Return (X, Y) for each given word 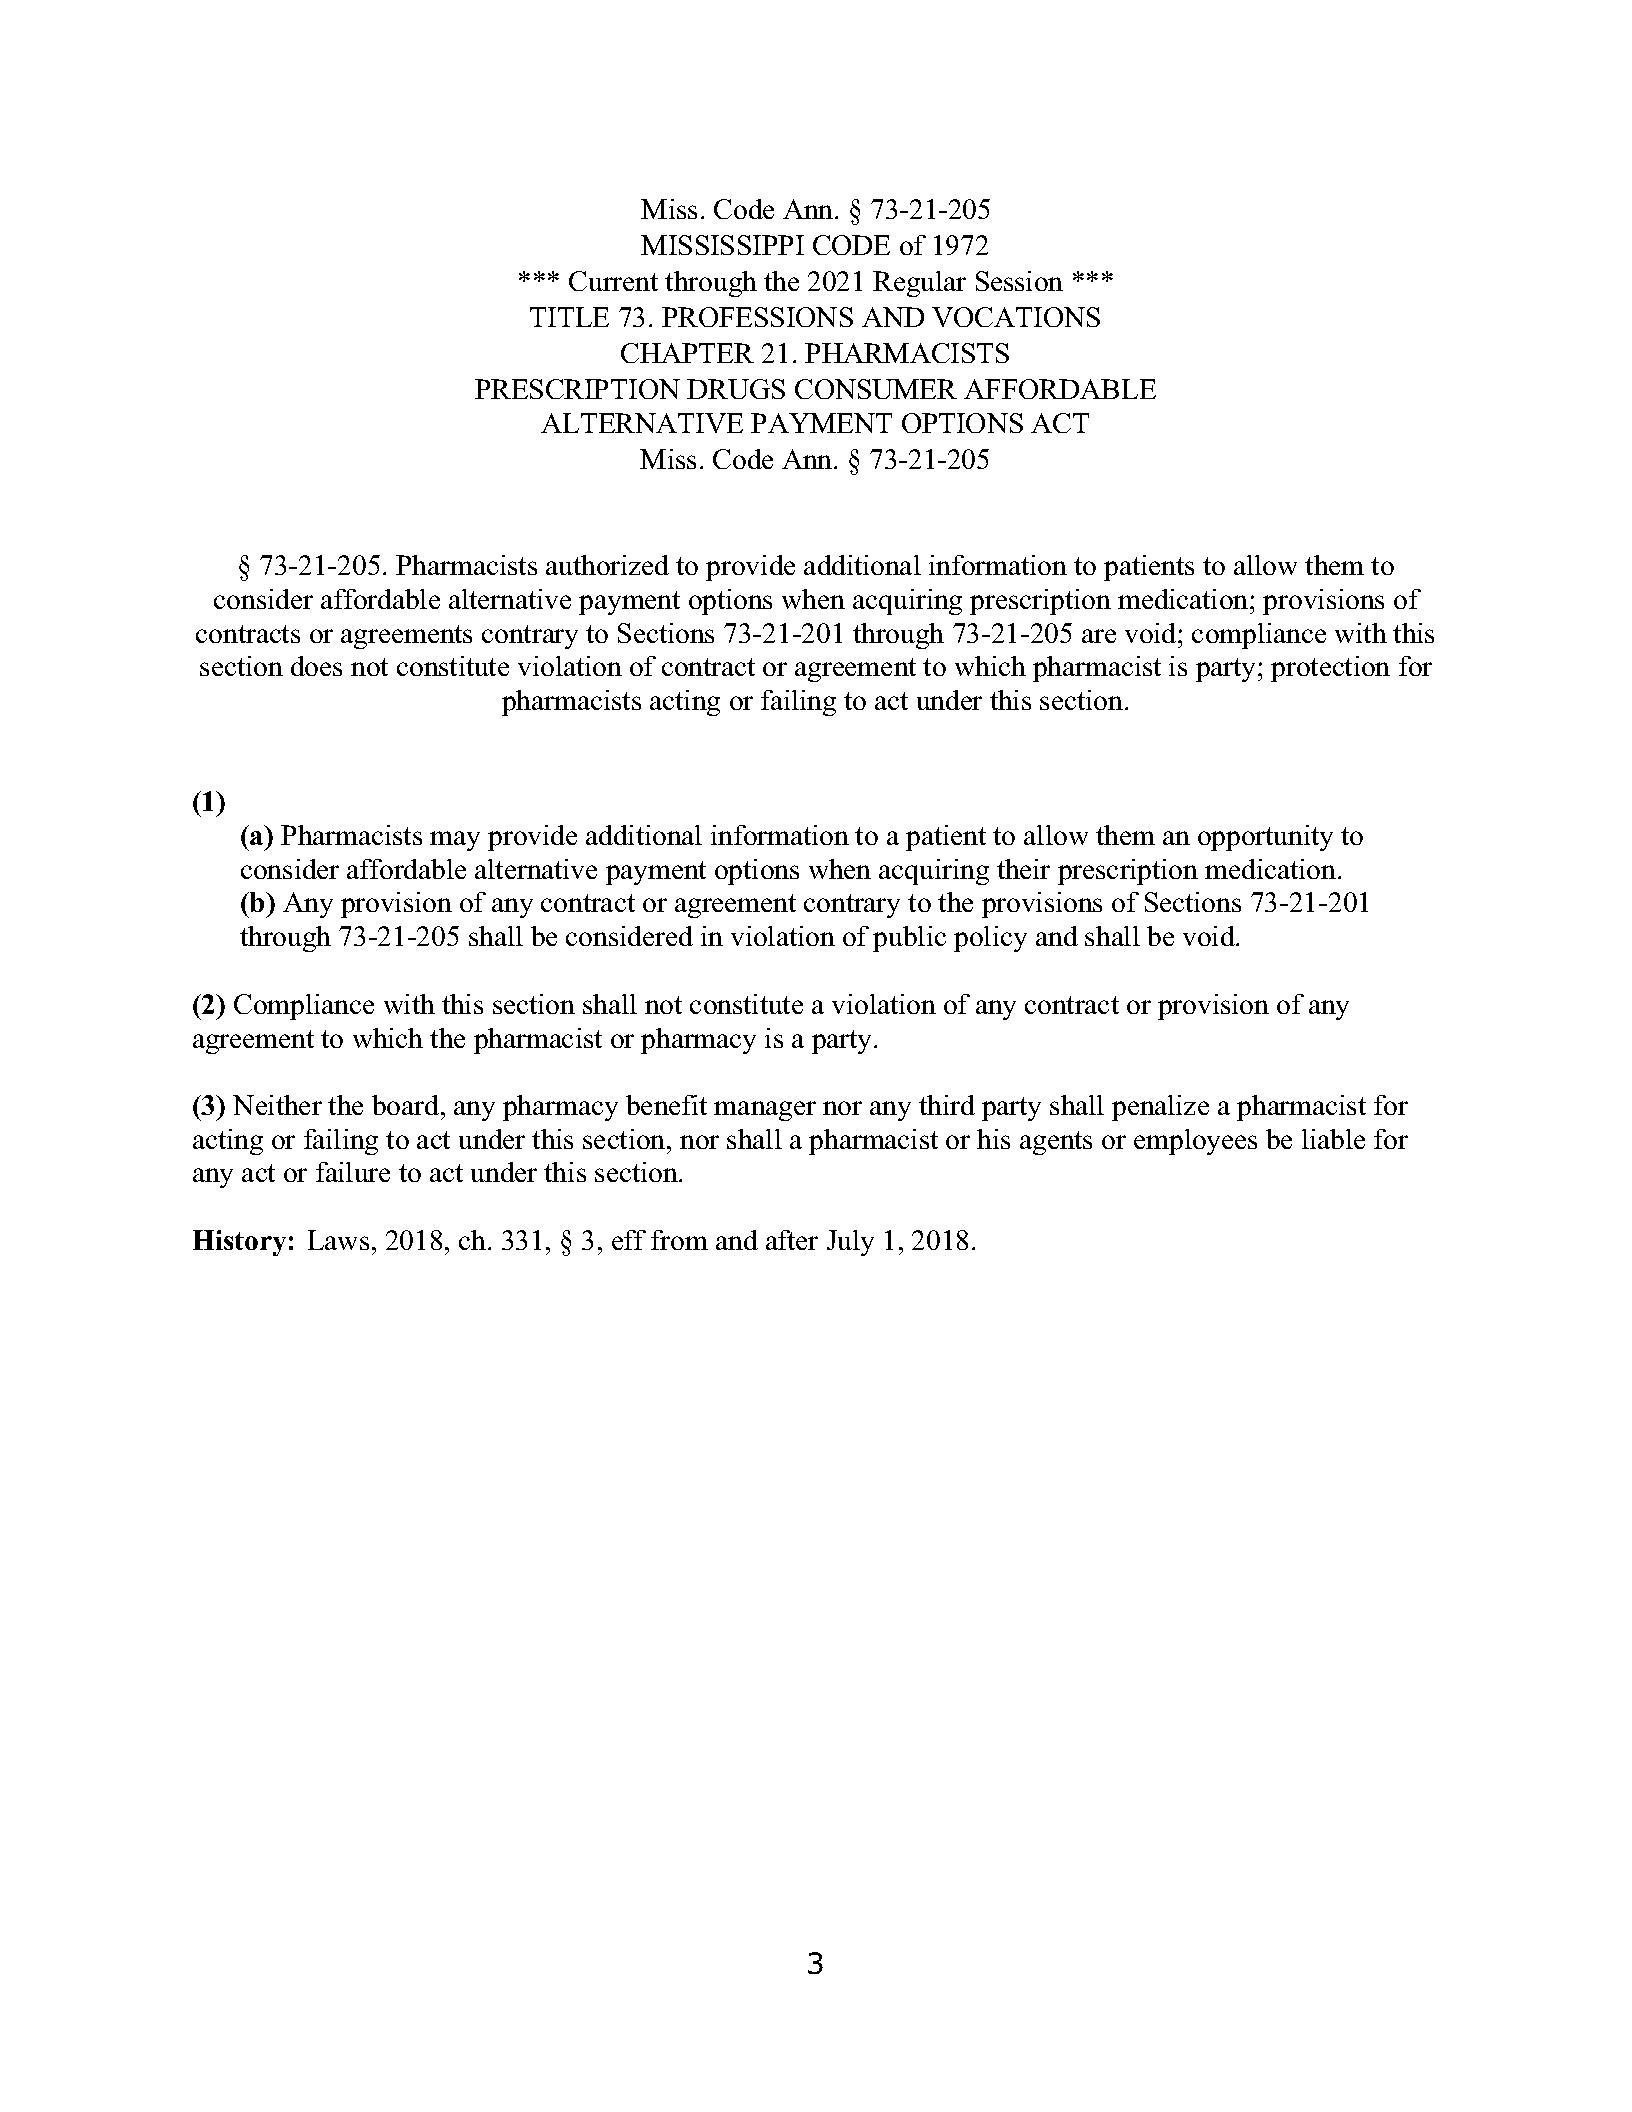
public (909, 939)
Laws (338, 1240)
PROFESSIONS (757, 317)
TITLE (569, 317)
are (1099, 636)
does (316, 666)
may (455, 841)
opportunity (1265, 838)
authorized (607, 565)
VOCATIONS (1016, 317)
